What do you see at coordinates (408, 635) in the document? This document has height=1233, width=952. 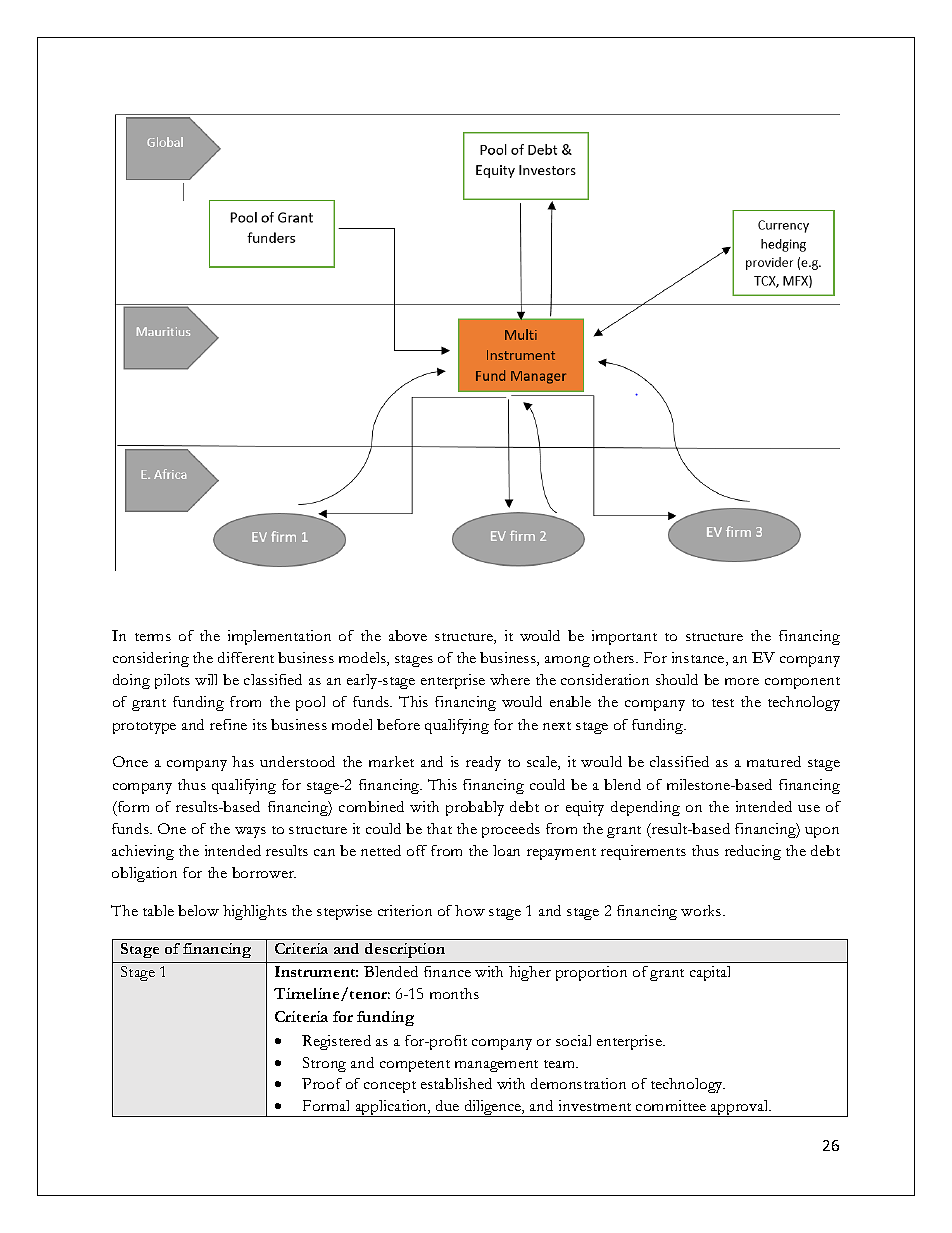 I see `above` at bounding box center [408, 635].
